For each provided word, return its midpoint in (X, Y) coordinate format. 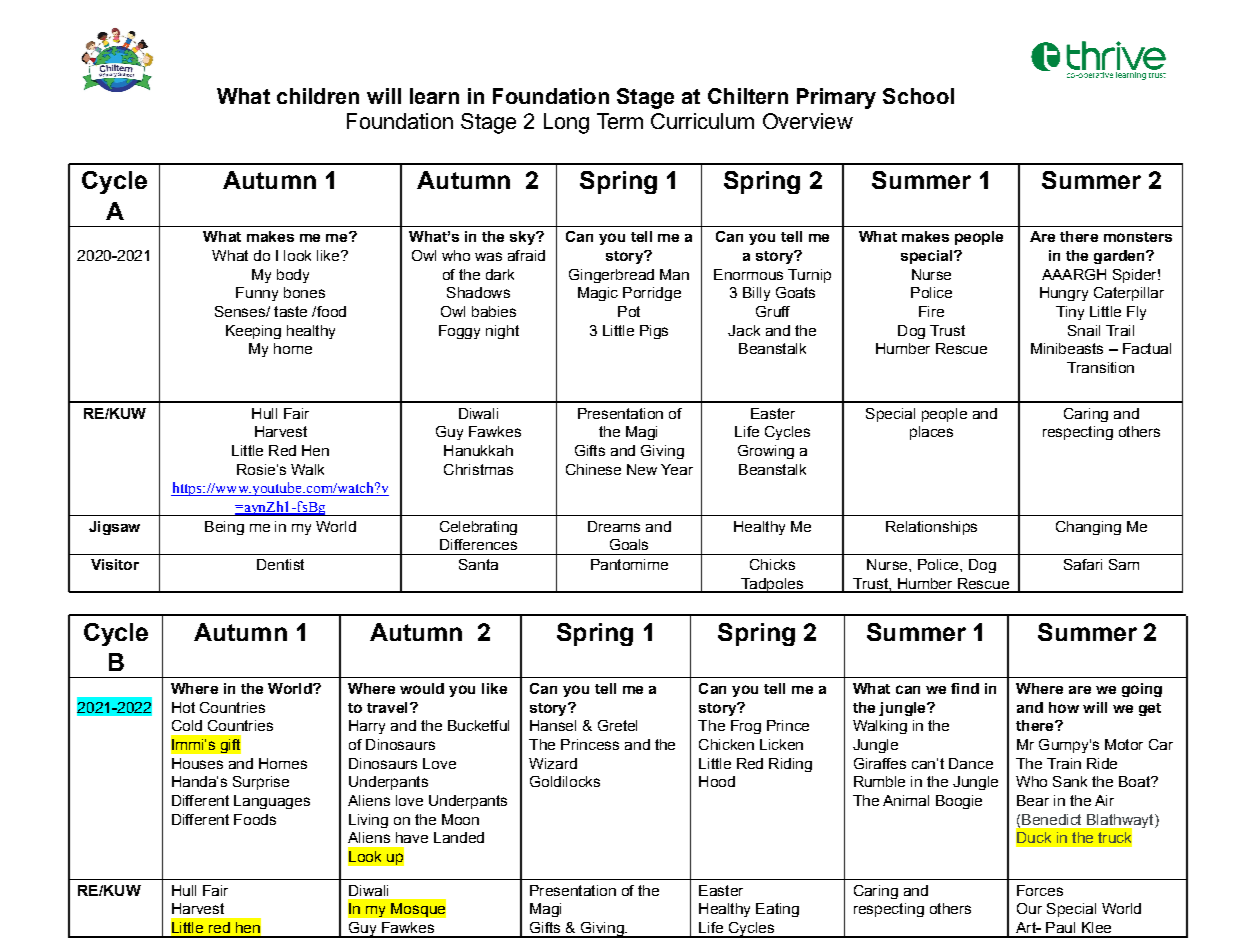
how (1064, 707)
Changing (1088, 528)
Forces (1040, 890)
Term (620, 121)
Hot (183, 707)
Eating (777, 910)
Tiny (1070, 313)
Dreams (614, 526)
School (918, 96)
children (318, 96)
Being (224, 528)
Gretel (617, 725)
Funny (257, 294)
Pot (629, 311)
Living (368, 821)
